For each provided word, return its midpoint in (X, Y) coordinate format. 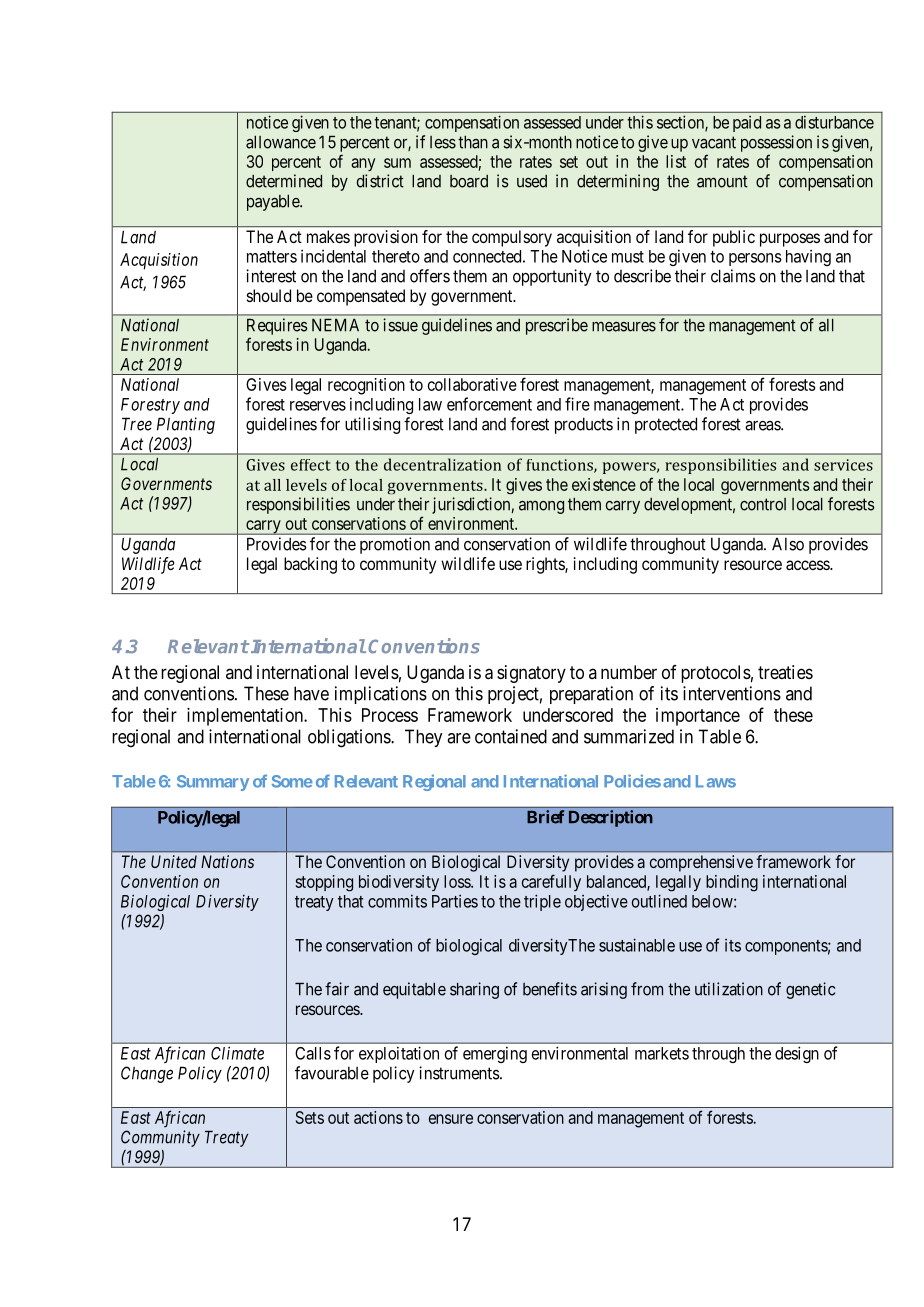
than (473, 142)
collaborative (472, 384)
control (763, 504)
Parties (455, 901)
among (541, 507)
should (269, 295)
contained (511, 736)
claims (733, 276)
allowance (281, 142)
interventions (732, 693)
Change (147, 1074)
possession (776, 143)
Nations (227, 861)
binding (732, 883)
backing (310, 565)
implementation (246, 717)
